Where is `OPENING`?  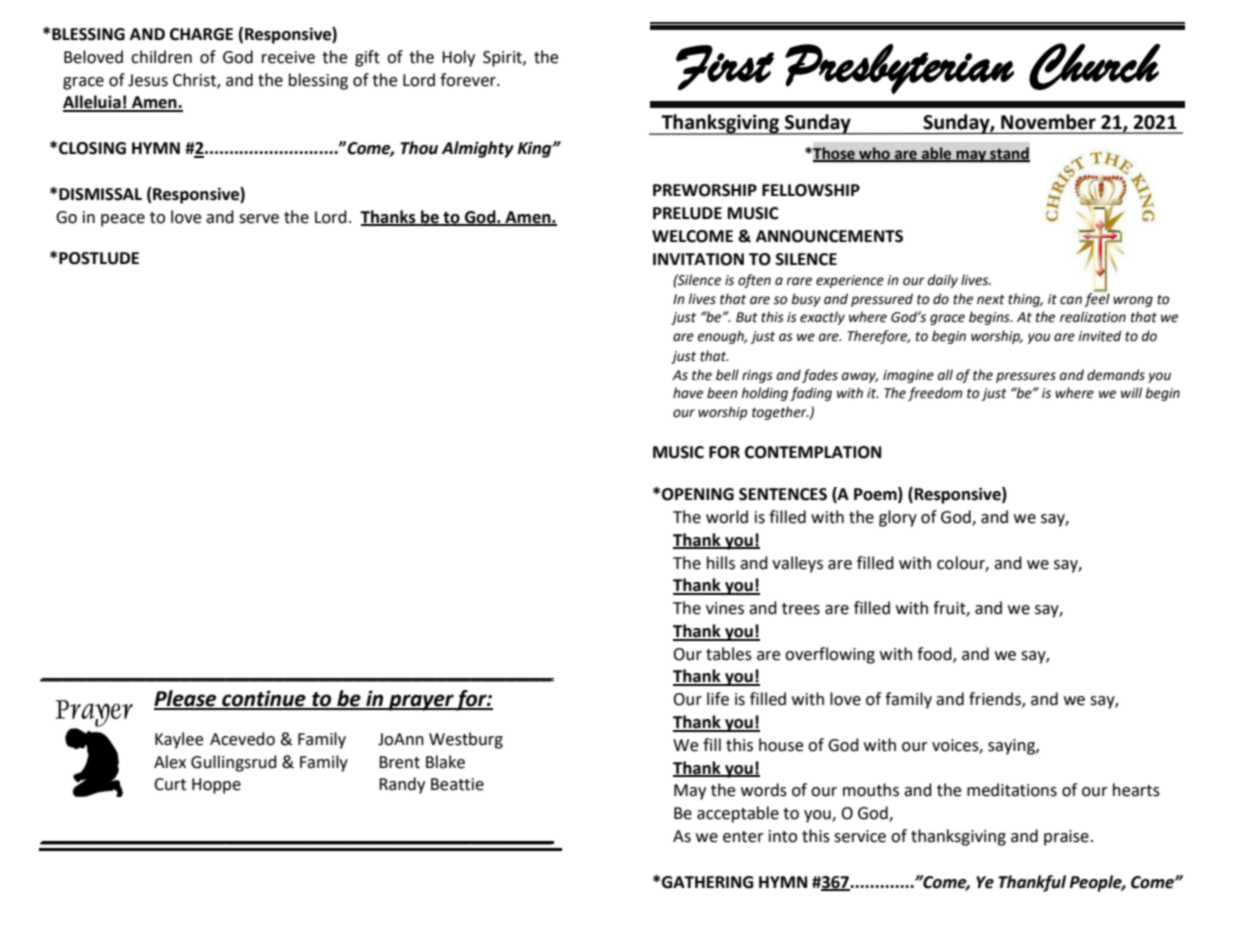 OPENING is located at coordinates (698, 494).
